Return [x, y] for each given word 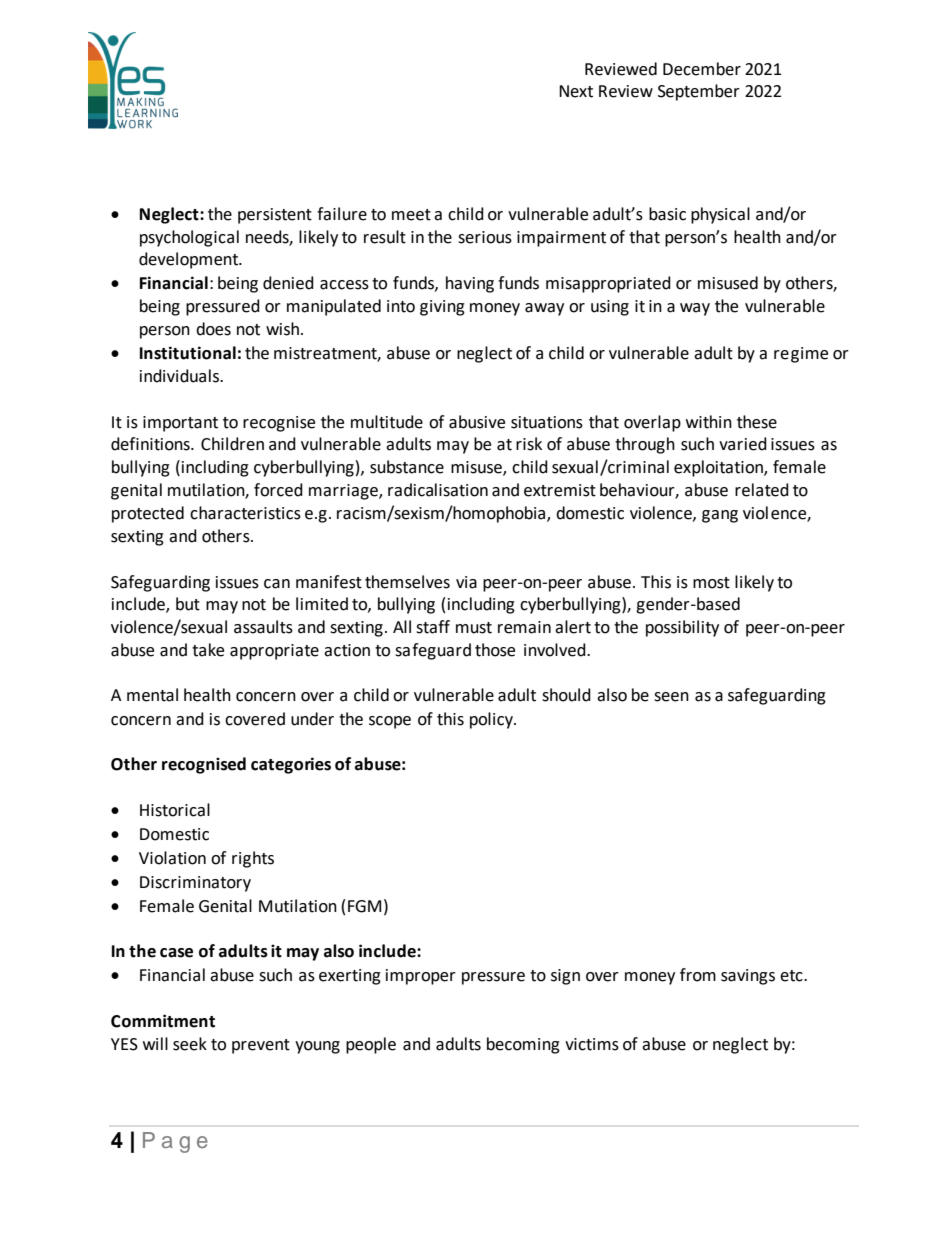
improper [421, 977]
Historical [175, 810]
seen [671, 697]
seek [190, 1044]
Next [576, 91]
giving [442, 308]
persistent [275, 216]
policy [492, 720]
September [699, 92]
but [188, 604]
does [213, 329]
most [711, 583]
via [466, 582]
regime [801, 355]
